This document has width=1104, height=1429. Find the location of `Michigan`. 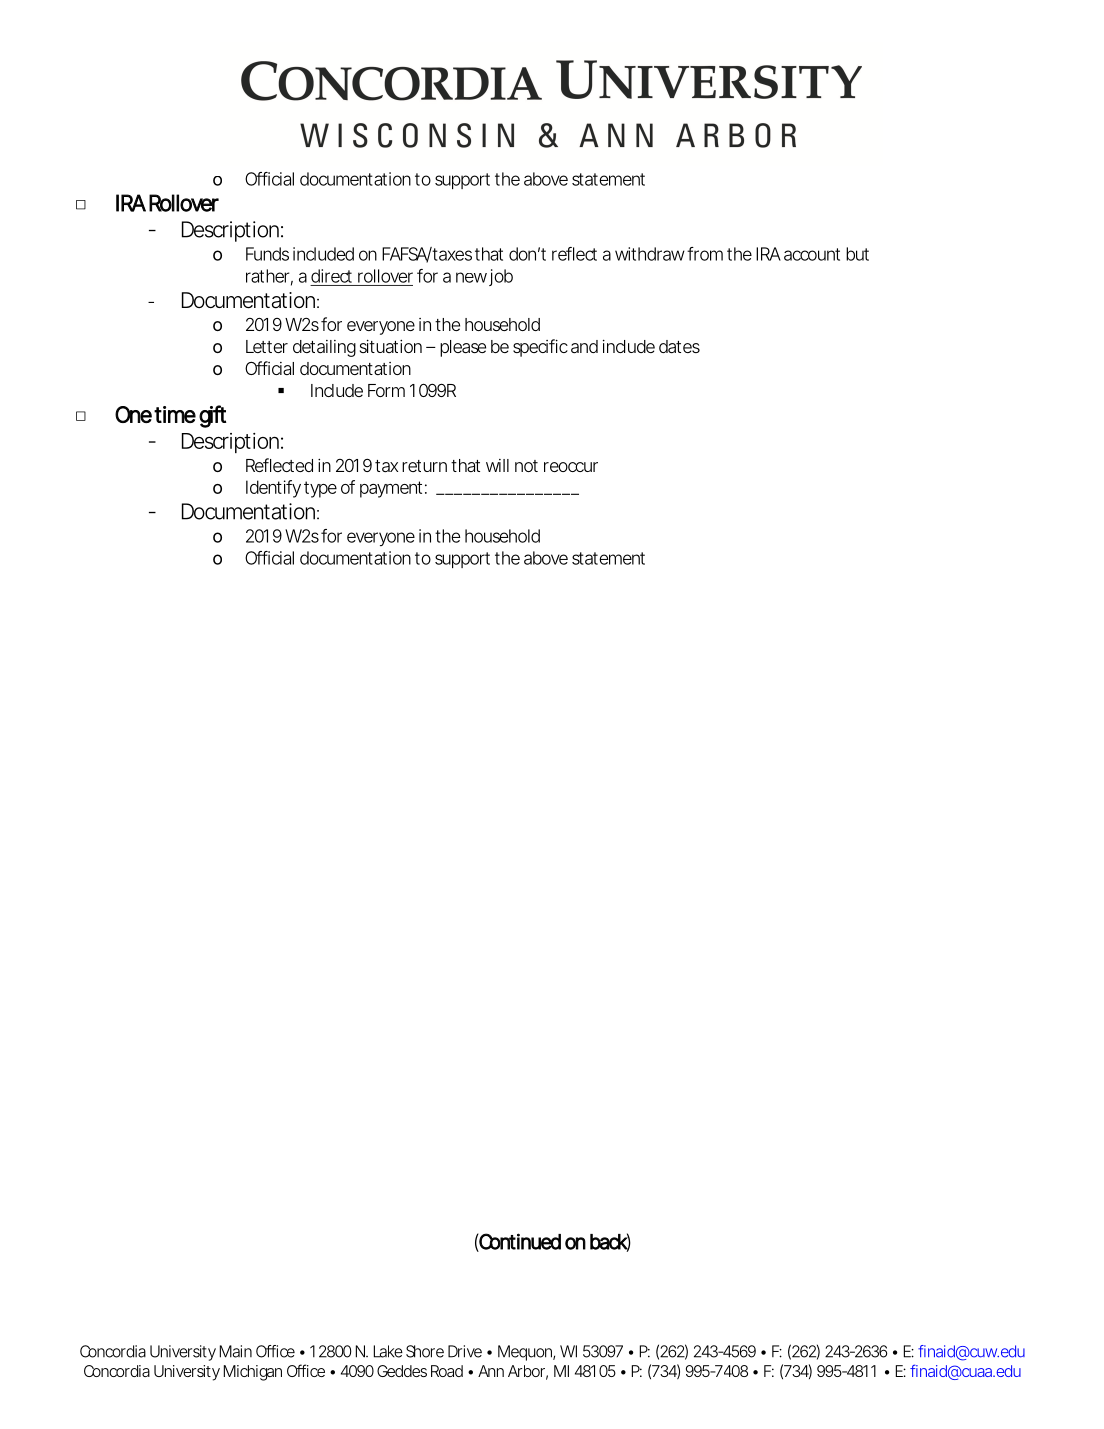

Michigan is located at coordinates (253, 1373).
